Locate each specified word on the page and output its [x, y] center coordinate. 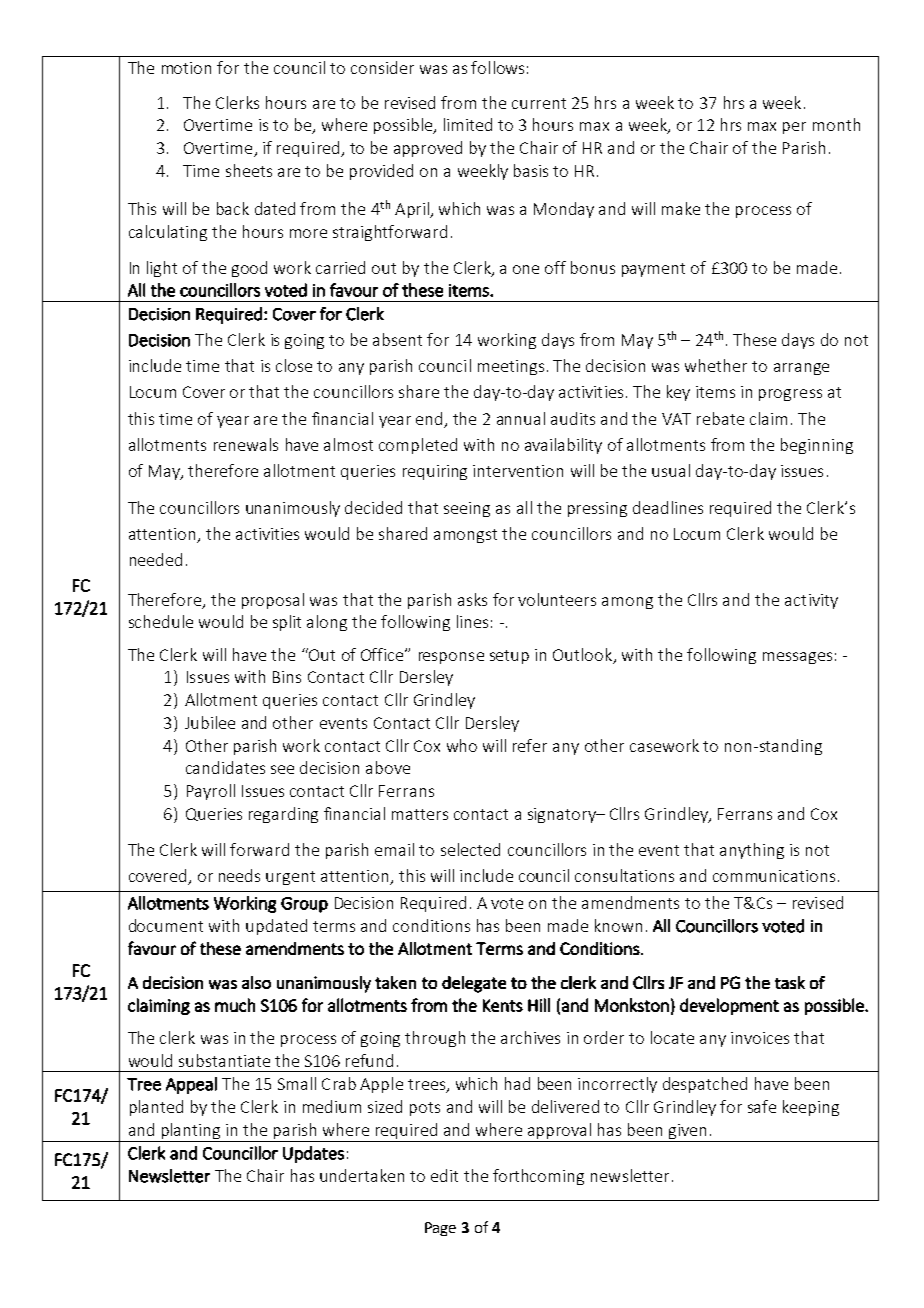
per [794, 128]
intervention [518, 471]
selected [470, 849]
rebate [720, 418]
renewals [246, 444]
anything [752, 851]
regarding [283, 815]
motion [186, 68]
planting [191, 1131]
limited [468, 124]
